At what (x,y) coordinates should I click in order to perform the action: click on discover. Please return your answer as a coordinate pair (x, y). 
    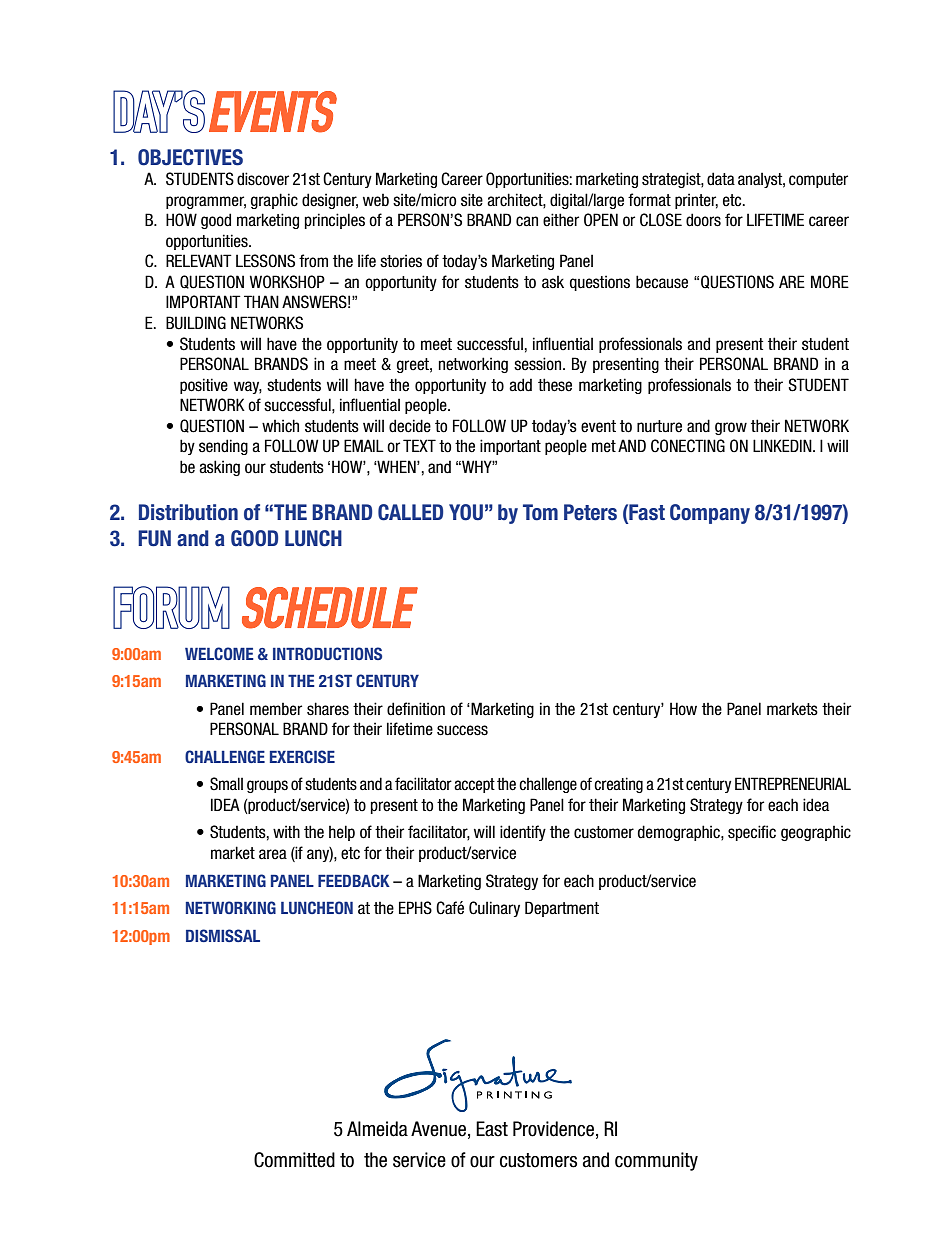
    Looking at the image, I should click on (263, 179).
